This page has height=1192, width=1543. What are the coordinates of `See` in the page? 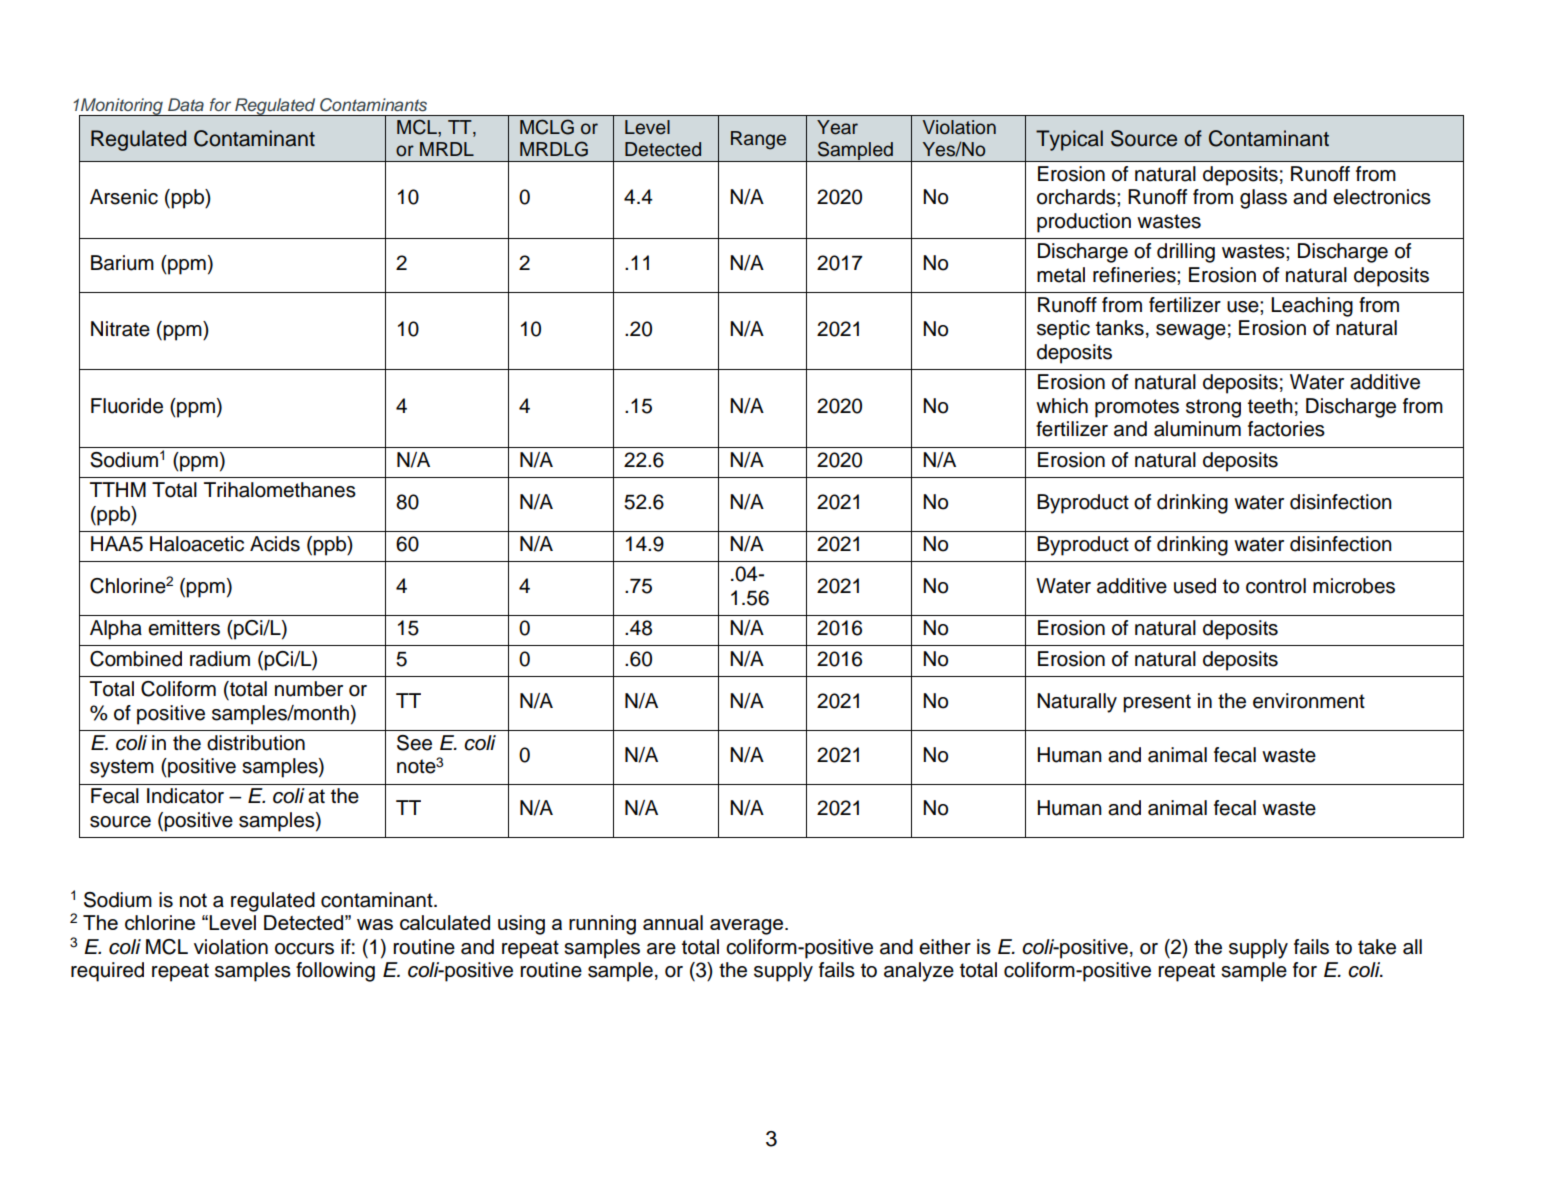 It's located at (414, 743).
